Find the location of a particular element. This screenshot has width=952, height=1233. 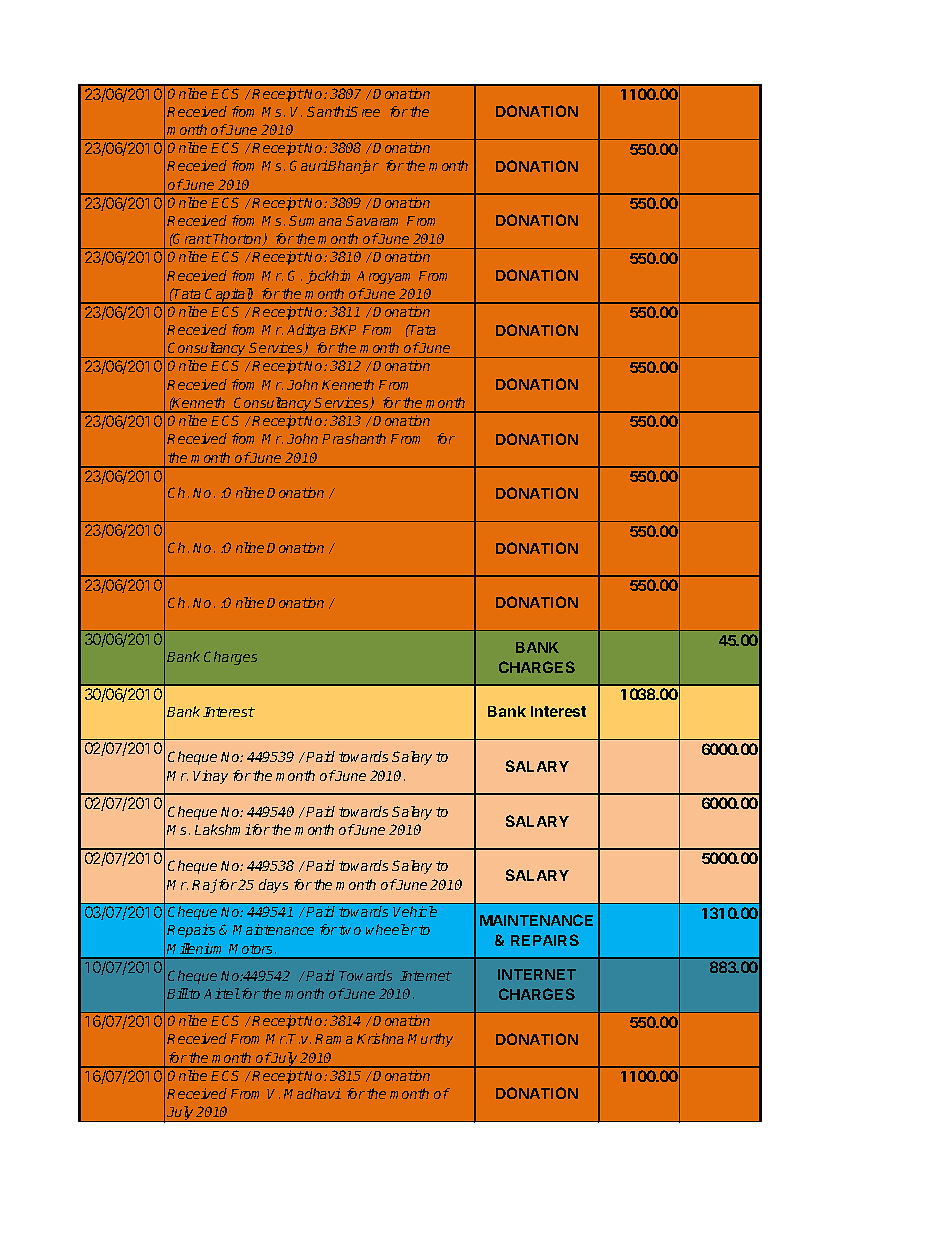

Aditya is located at coordinates (306, 331).
